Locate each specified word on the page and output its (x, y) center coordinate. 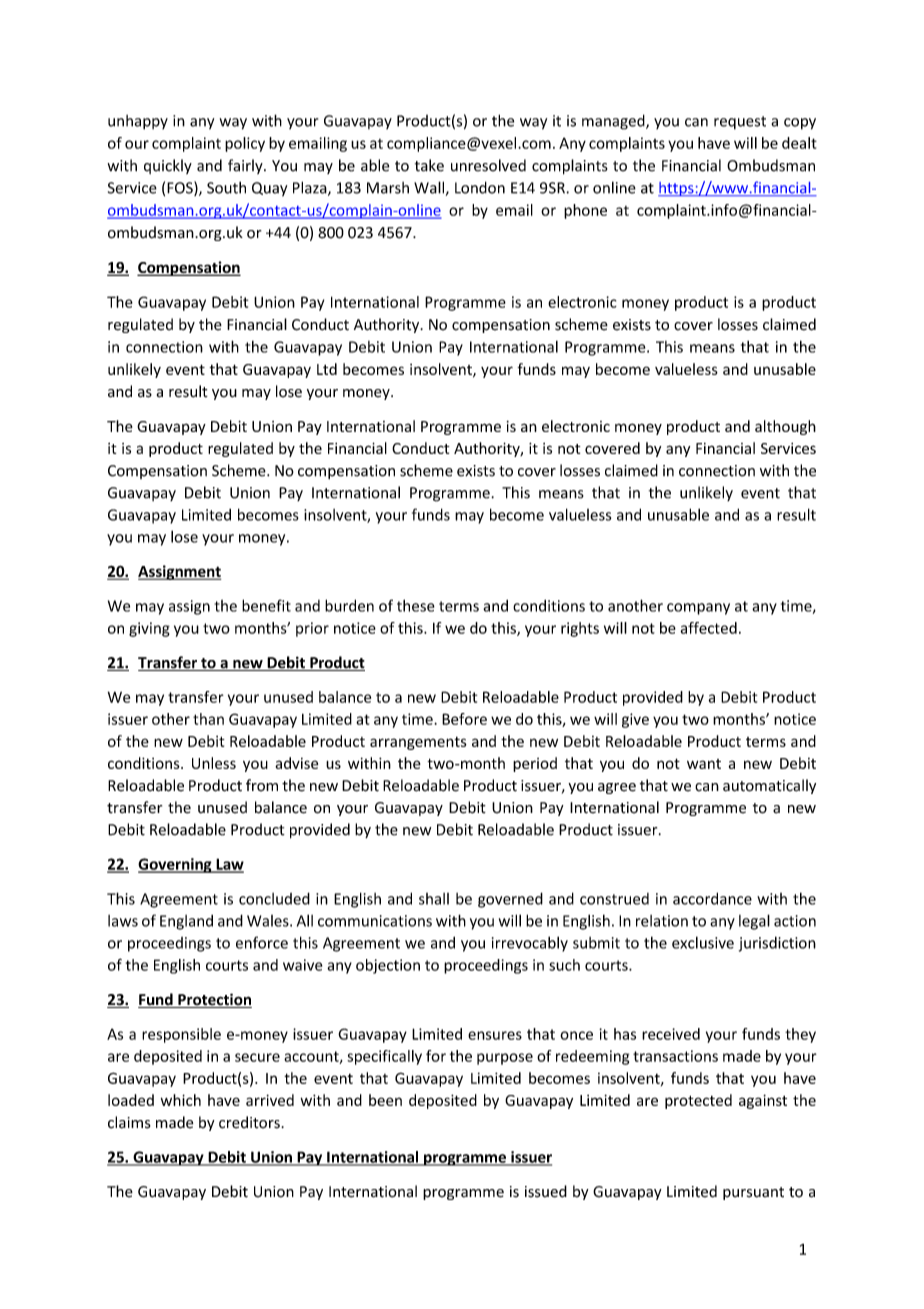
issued (546, 1191)
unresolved (488, 165)
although (785, 427)
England (186, 922)
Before (464, 719)
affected (708, 628)
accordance (712, 898)
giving (149, 629)
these (416, 605)
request (740, 123)
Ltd (327, 369)
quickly (168, 166)
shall (434, 899)
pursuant (753, 1193)
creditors (250, 1122)
